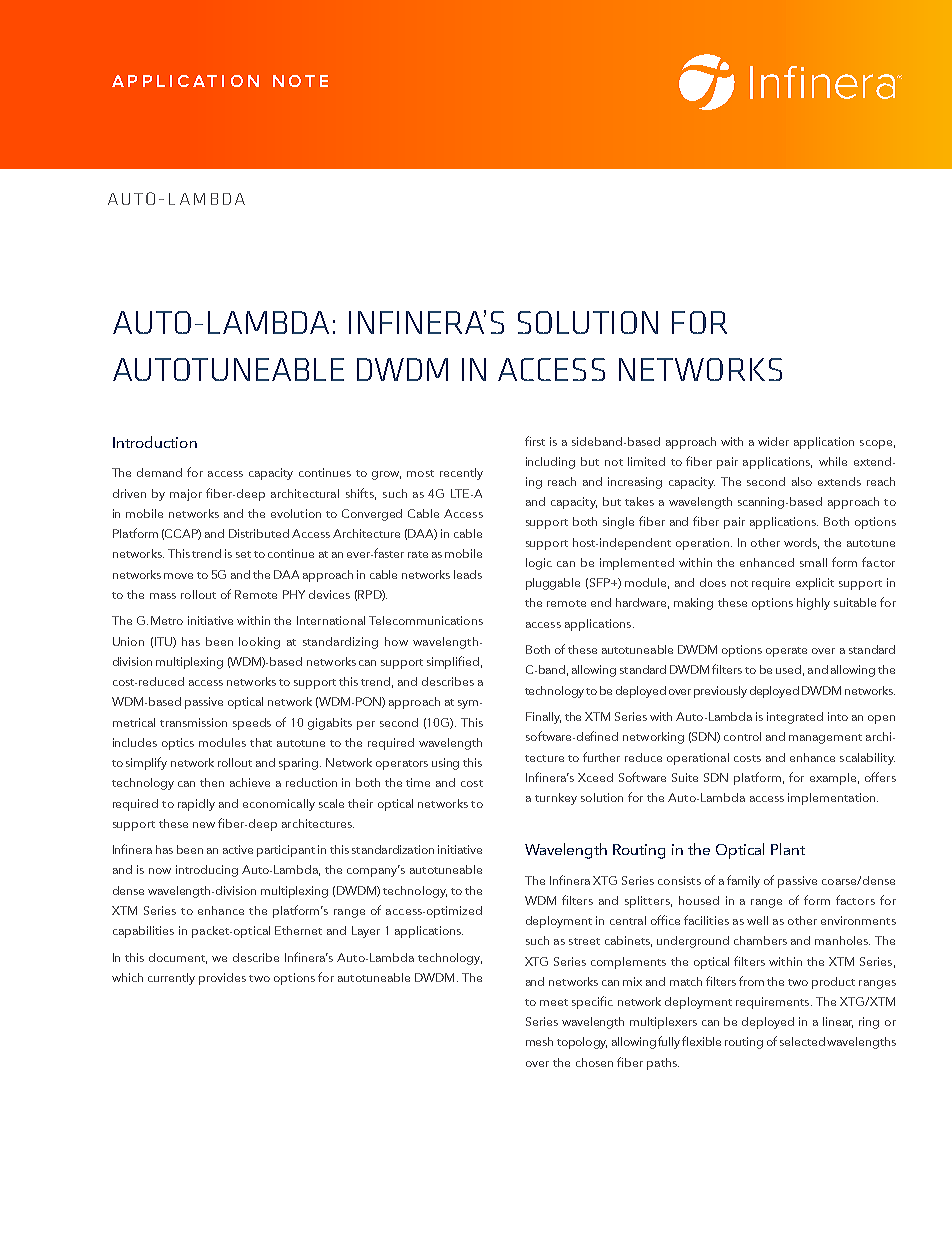 This screenshot has height=1233, width=952. I want to click on pluggable, so click(553, 584).
